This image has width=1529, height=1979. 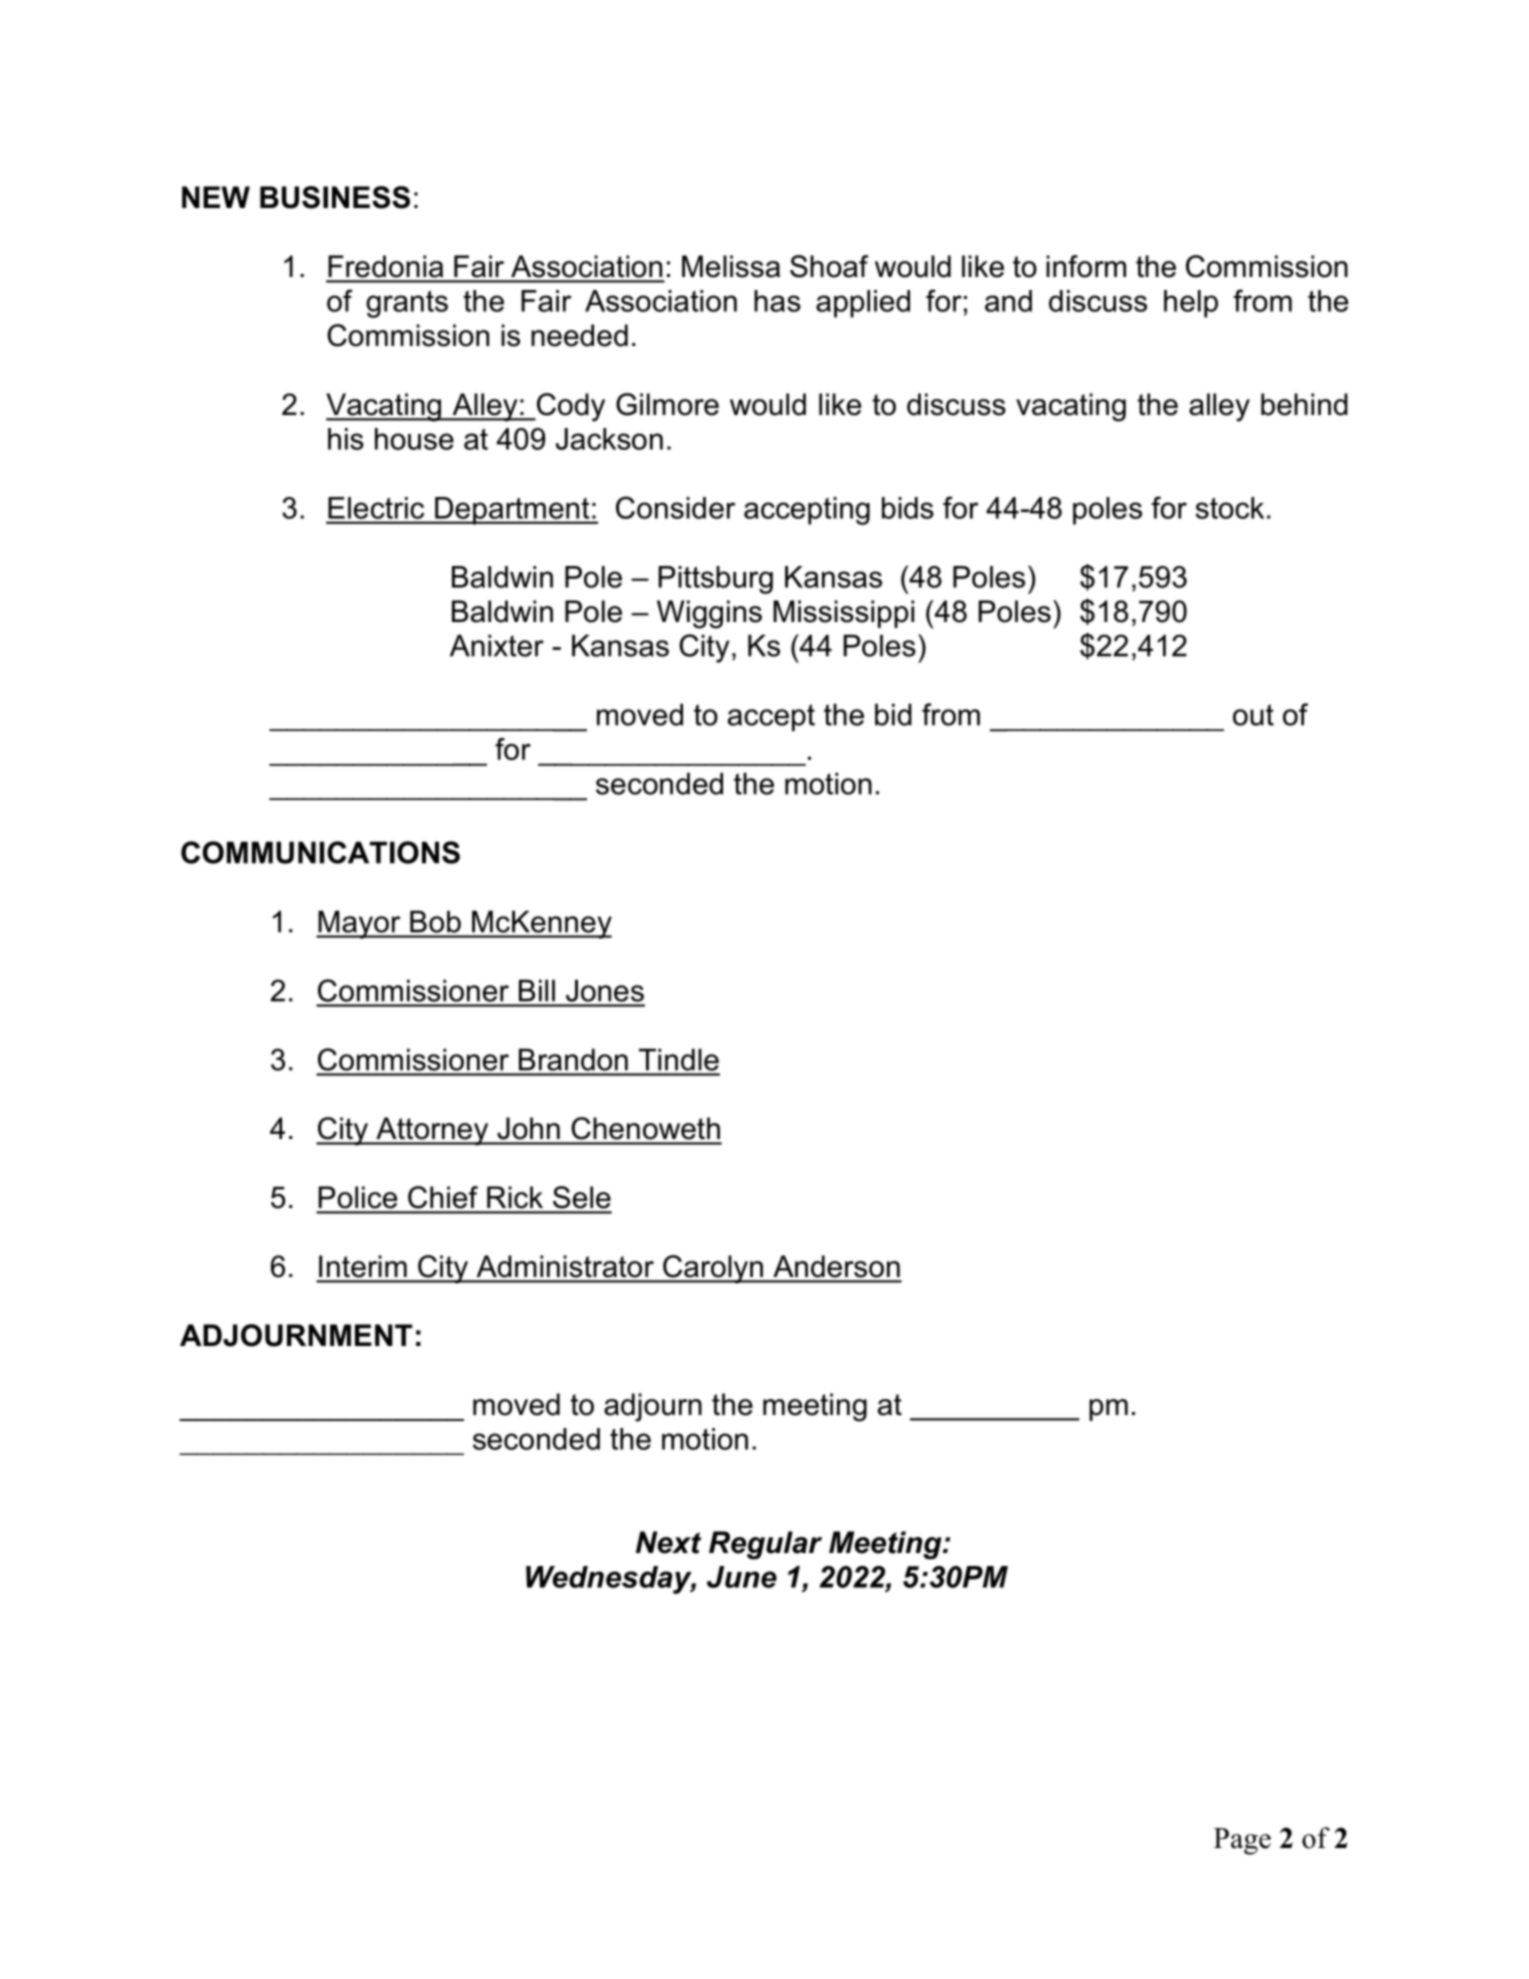 What do you see at coordinates (1253, 715) in the image?
I see `out` at bounding box center [1253, 715].
